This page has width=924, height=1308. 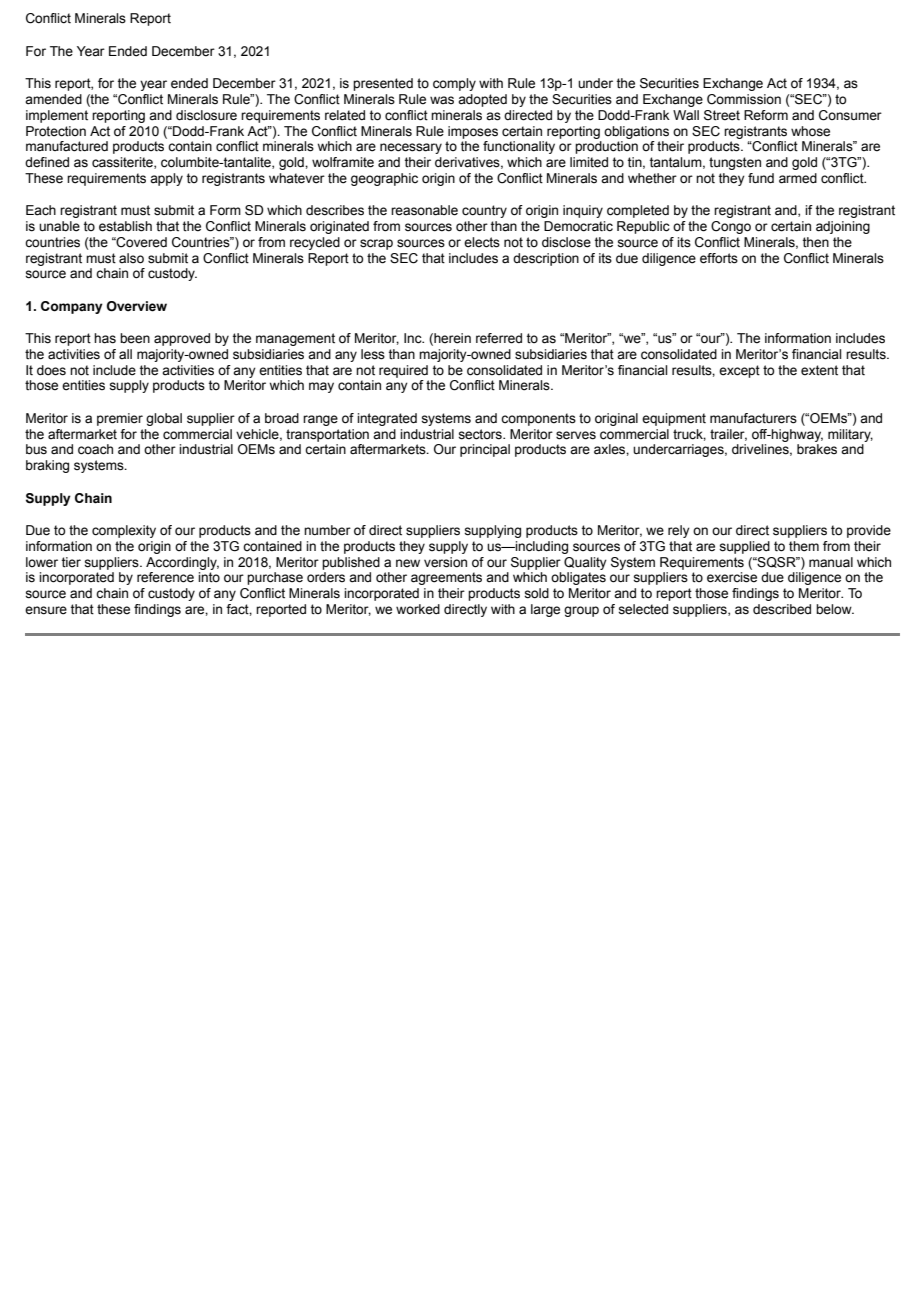 What do you see at coordinates (135, 338) in the page?
I see `been` at bounding box center [135, 338].
